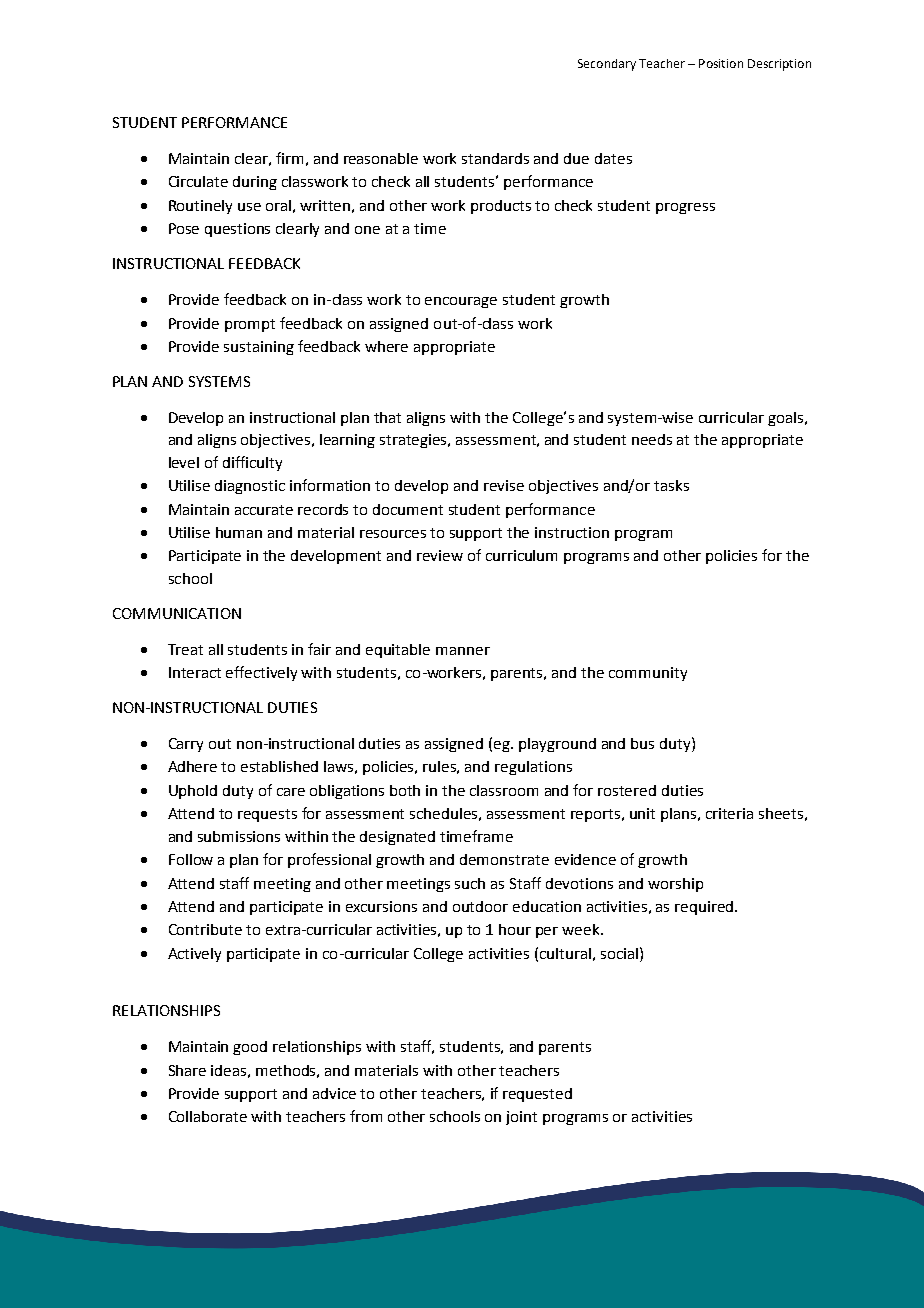 This screenshot has height=1308, width=924. I want to click on firm, so click(289, 158).
